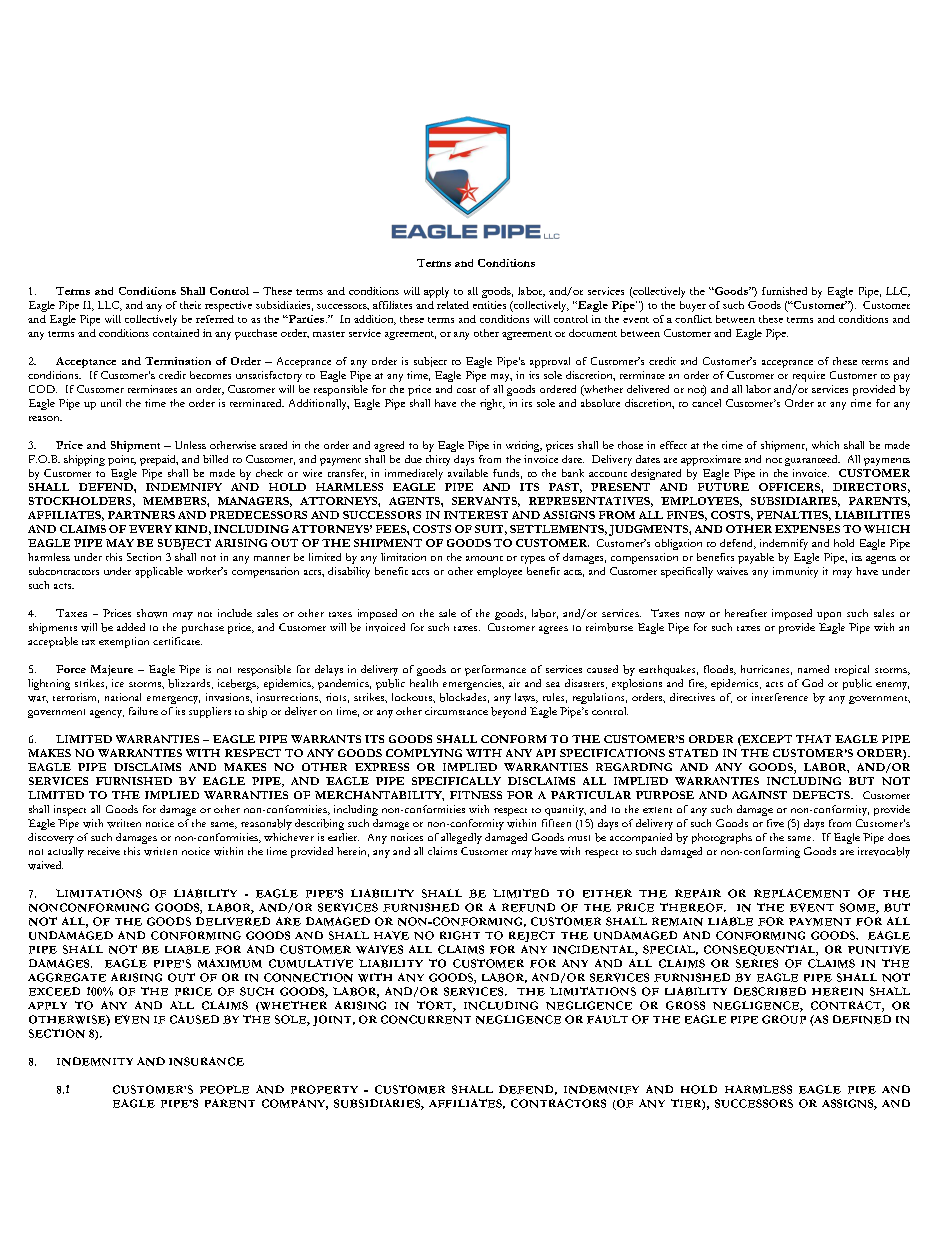 This page has width=952, height=1233. Describe the element at coordinates (453, 305) in the page. I see `related` at that location.
